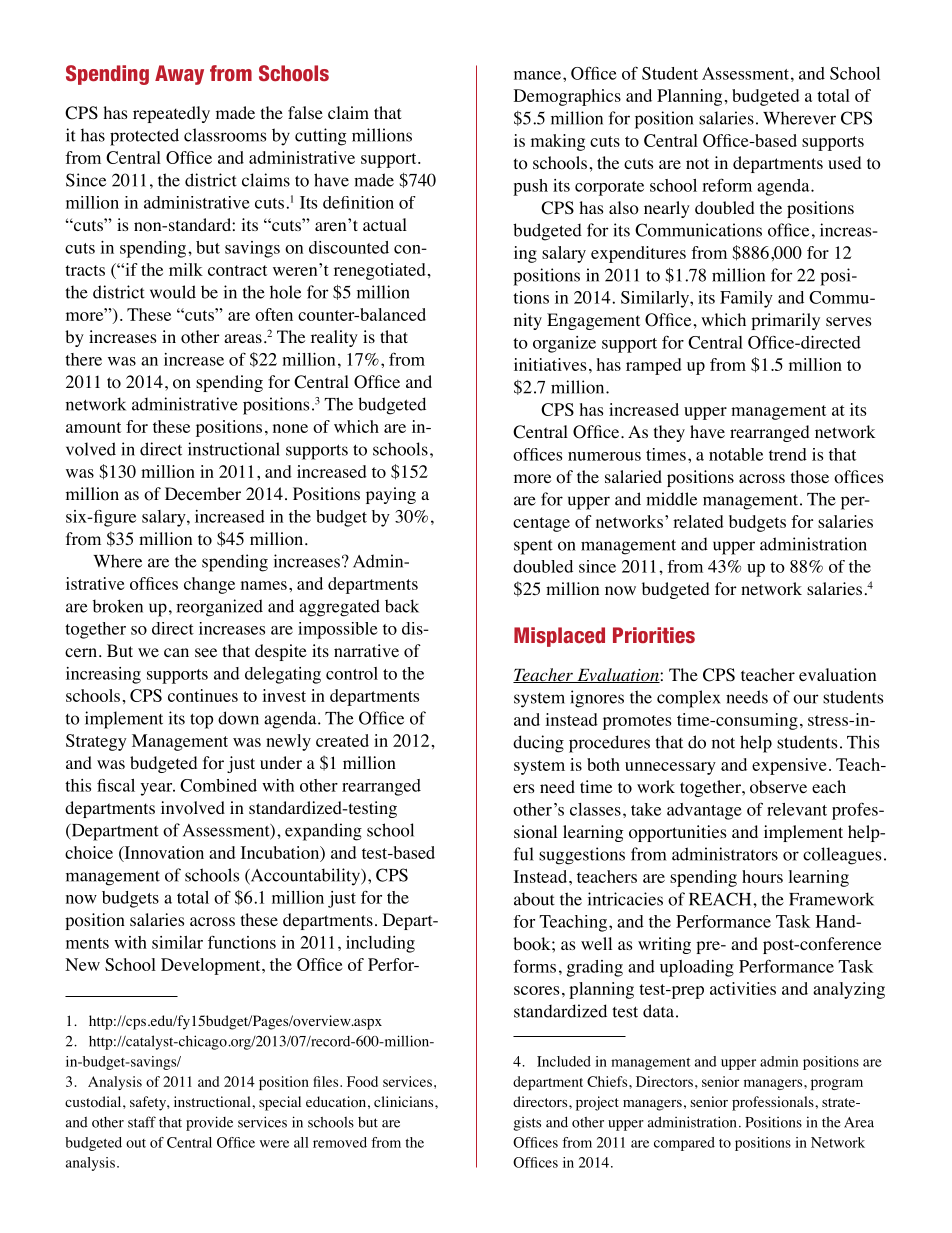 The image size is (952, 1233). What do you see at coordinates (684, 1144) in the screenshot?
I see `compared` at bounding box center [684, 1144].
